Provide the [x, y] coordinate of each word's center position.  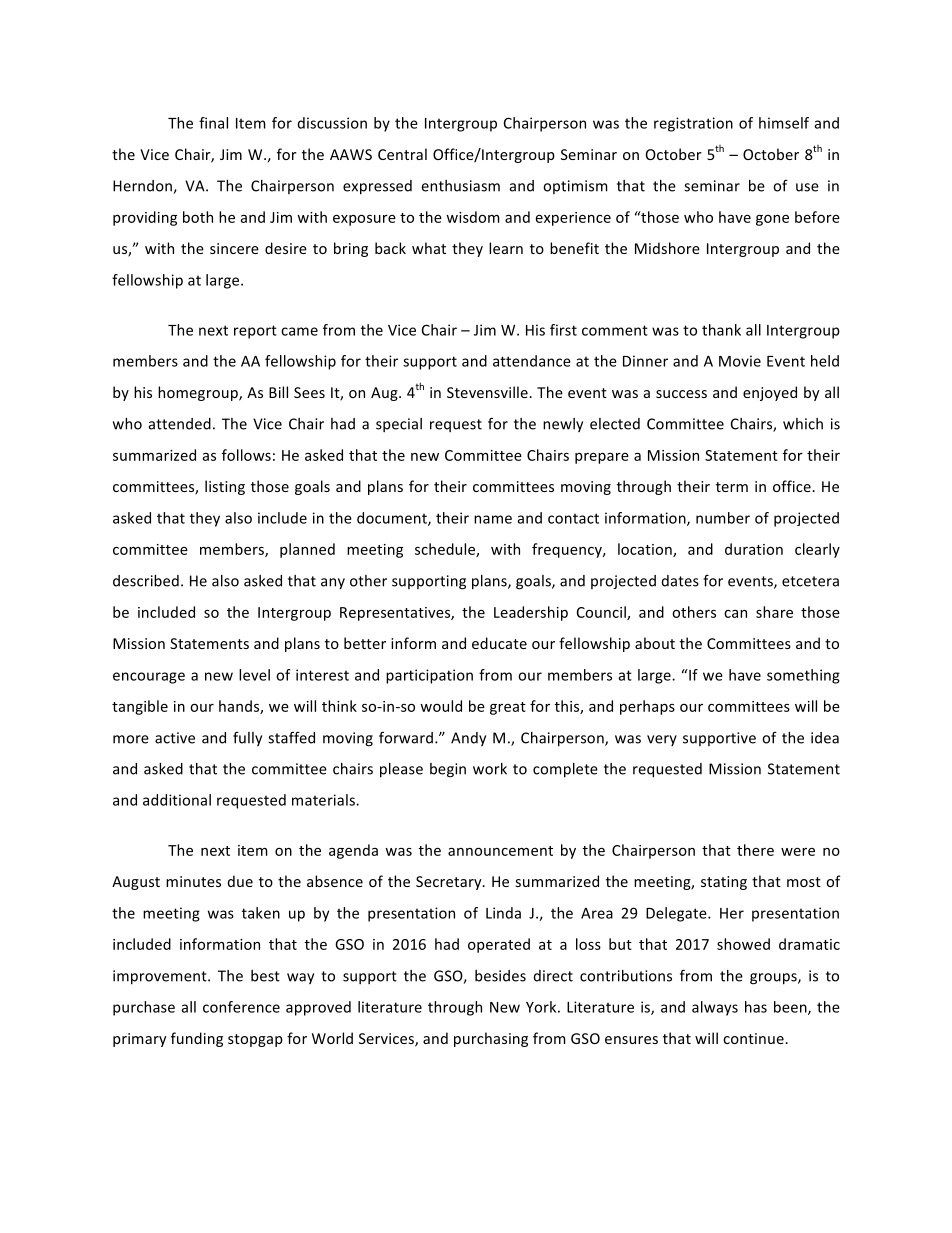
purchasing [491, 1039]
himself [784, 123]
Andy [468, 739]
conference [241, 1007]
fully [247, 739]
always [715, 1008]
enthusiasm [460, 186]
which [803, 424]
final [213, 123]
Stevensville [488, 392]
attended [180, 424]
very [662, 740]
